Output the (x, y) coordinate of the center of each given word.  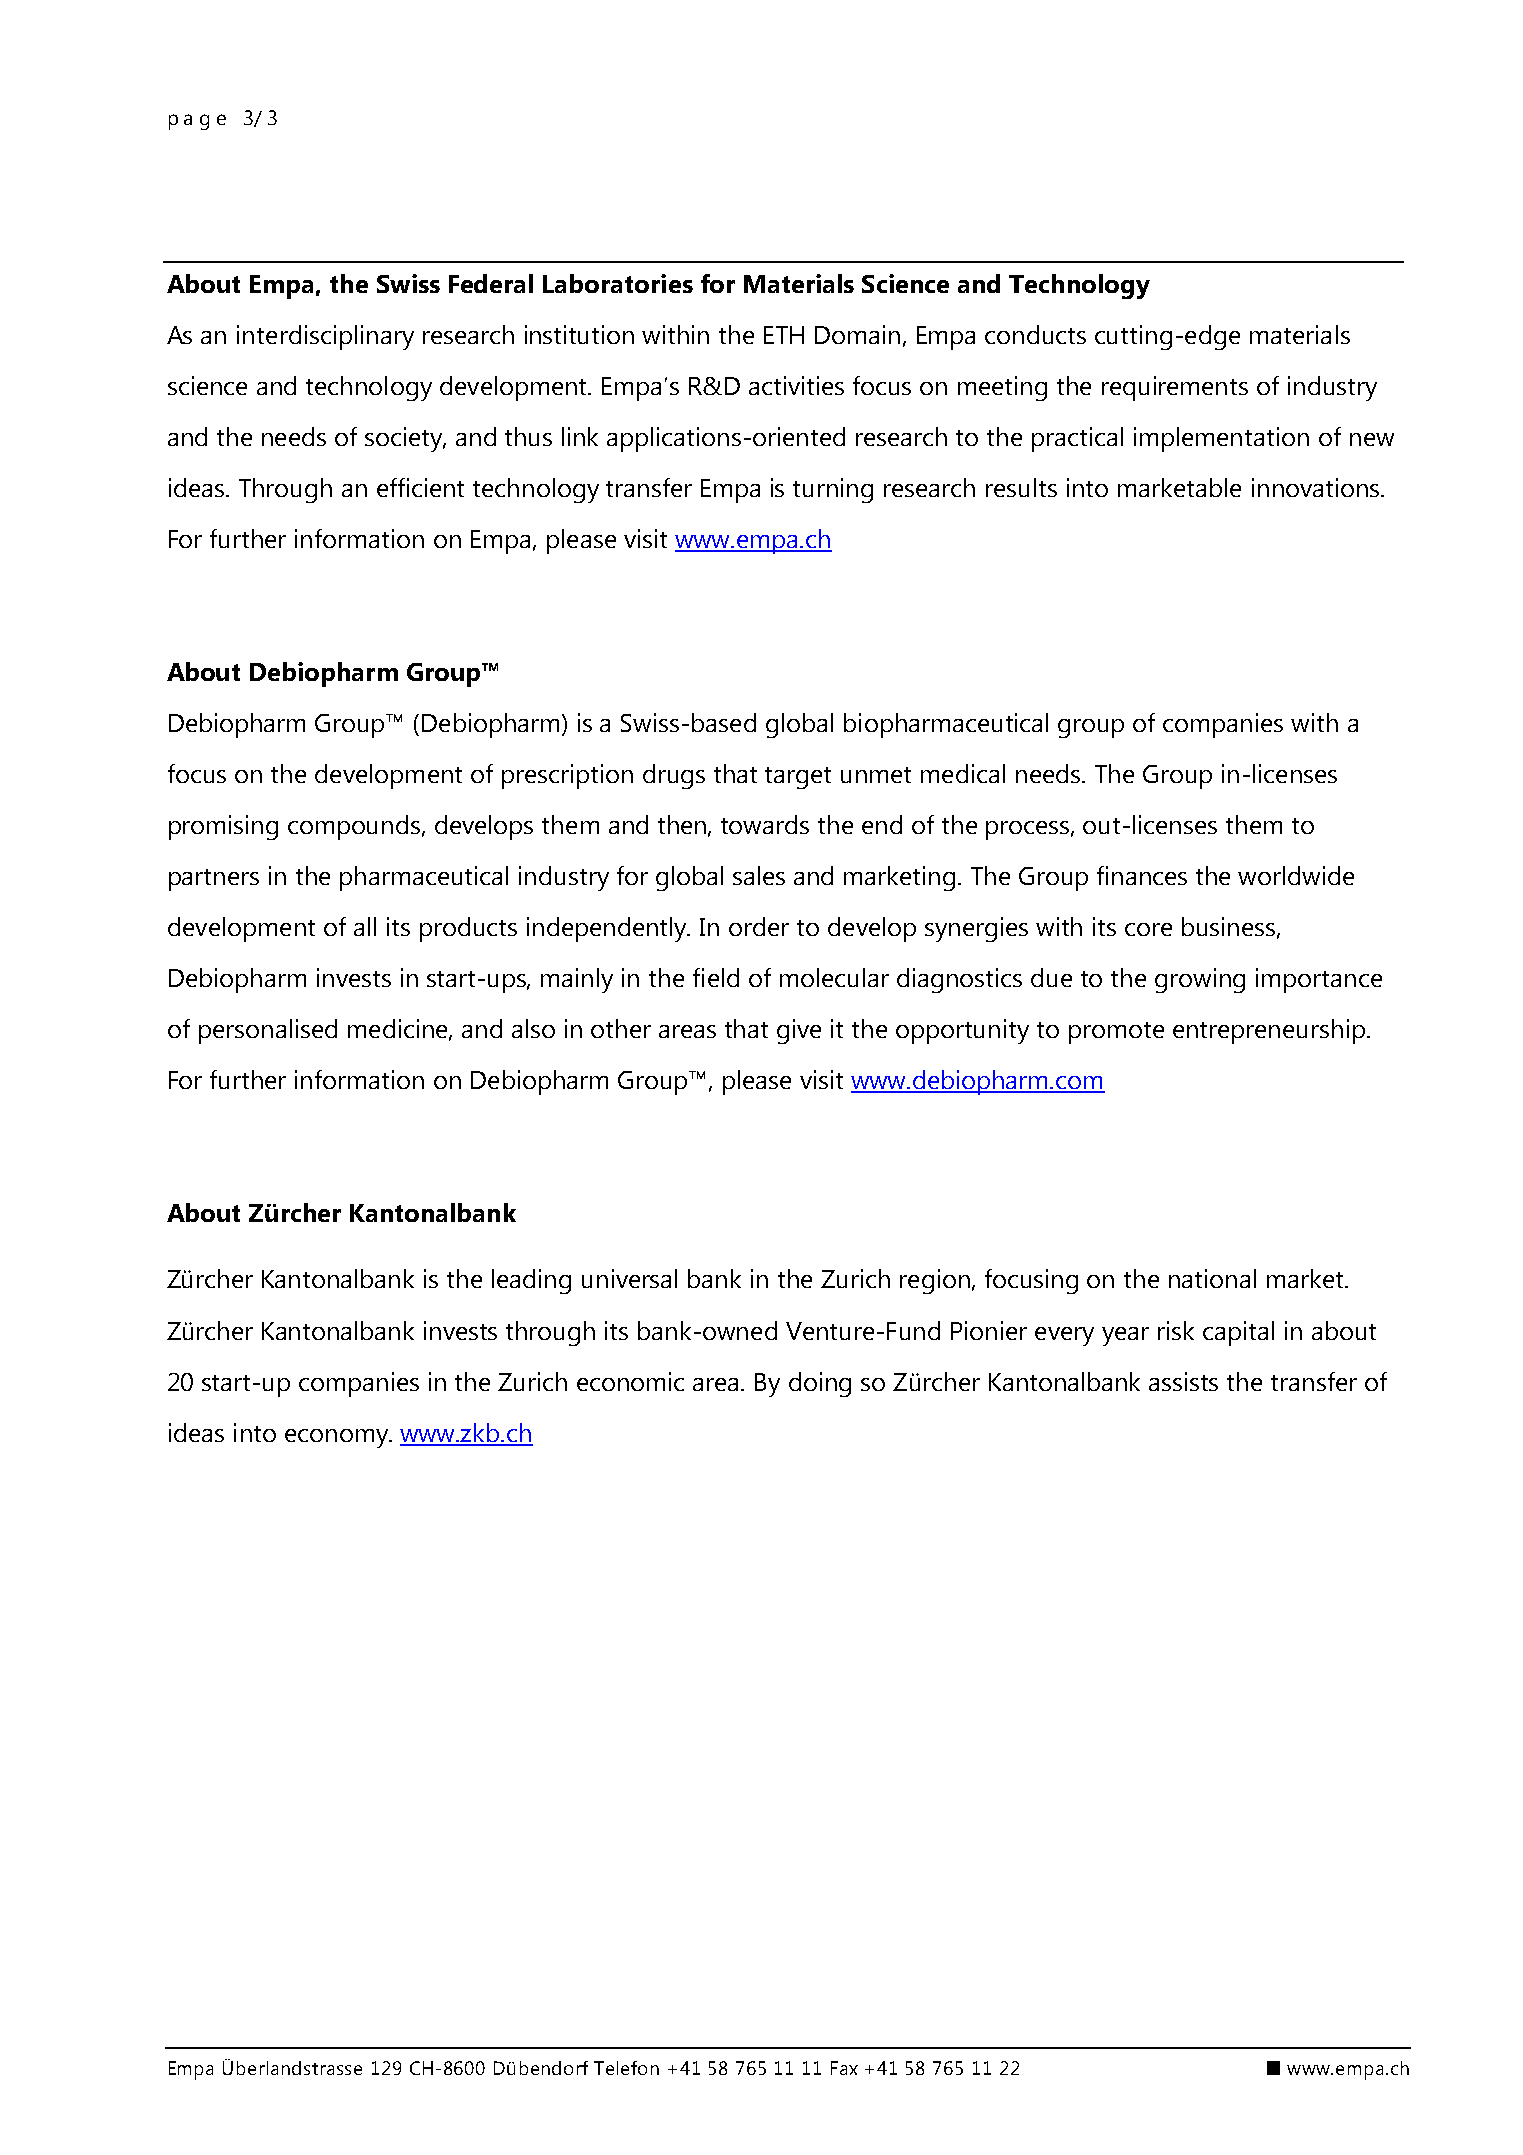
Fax (844, 2068)
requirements (1175, 388)
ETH (784, 335)
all (365, 926)
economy (337, 1438)
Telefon (626, 2068)
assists (1183, 1381)
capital (1238, 1333)
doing (820, 1384)
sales (759, 875)
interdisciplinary (325, 337)
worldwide (1296, 875)
